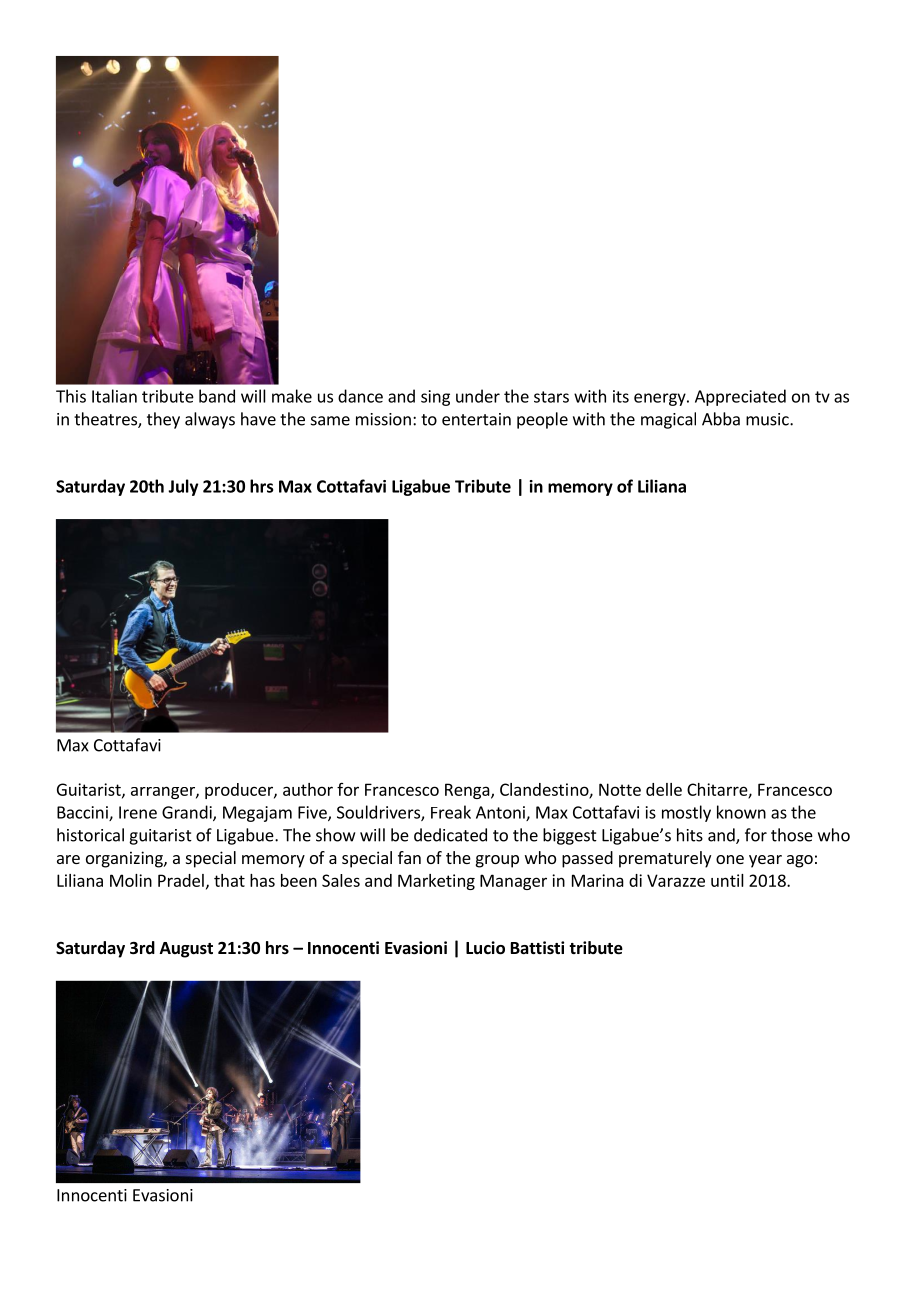 The height and width of the image is (1308, 924). I want to click on delle, so click(664, 789).
